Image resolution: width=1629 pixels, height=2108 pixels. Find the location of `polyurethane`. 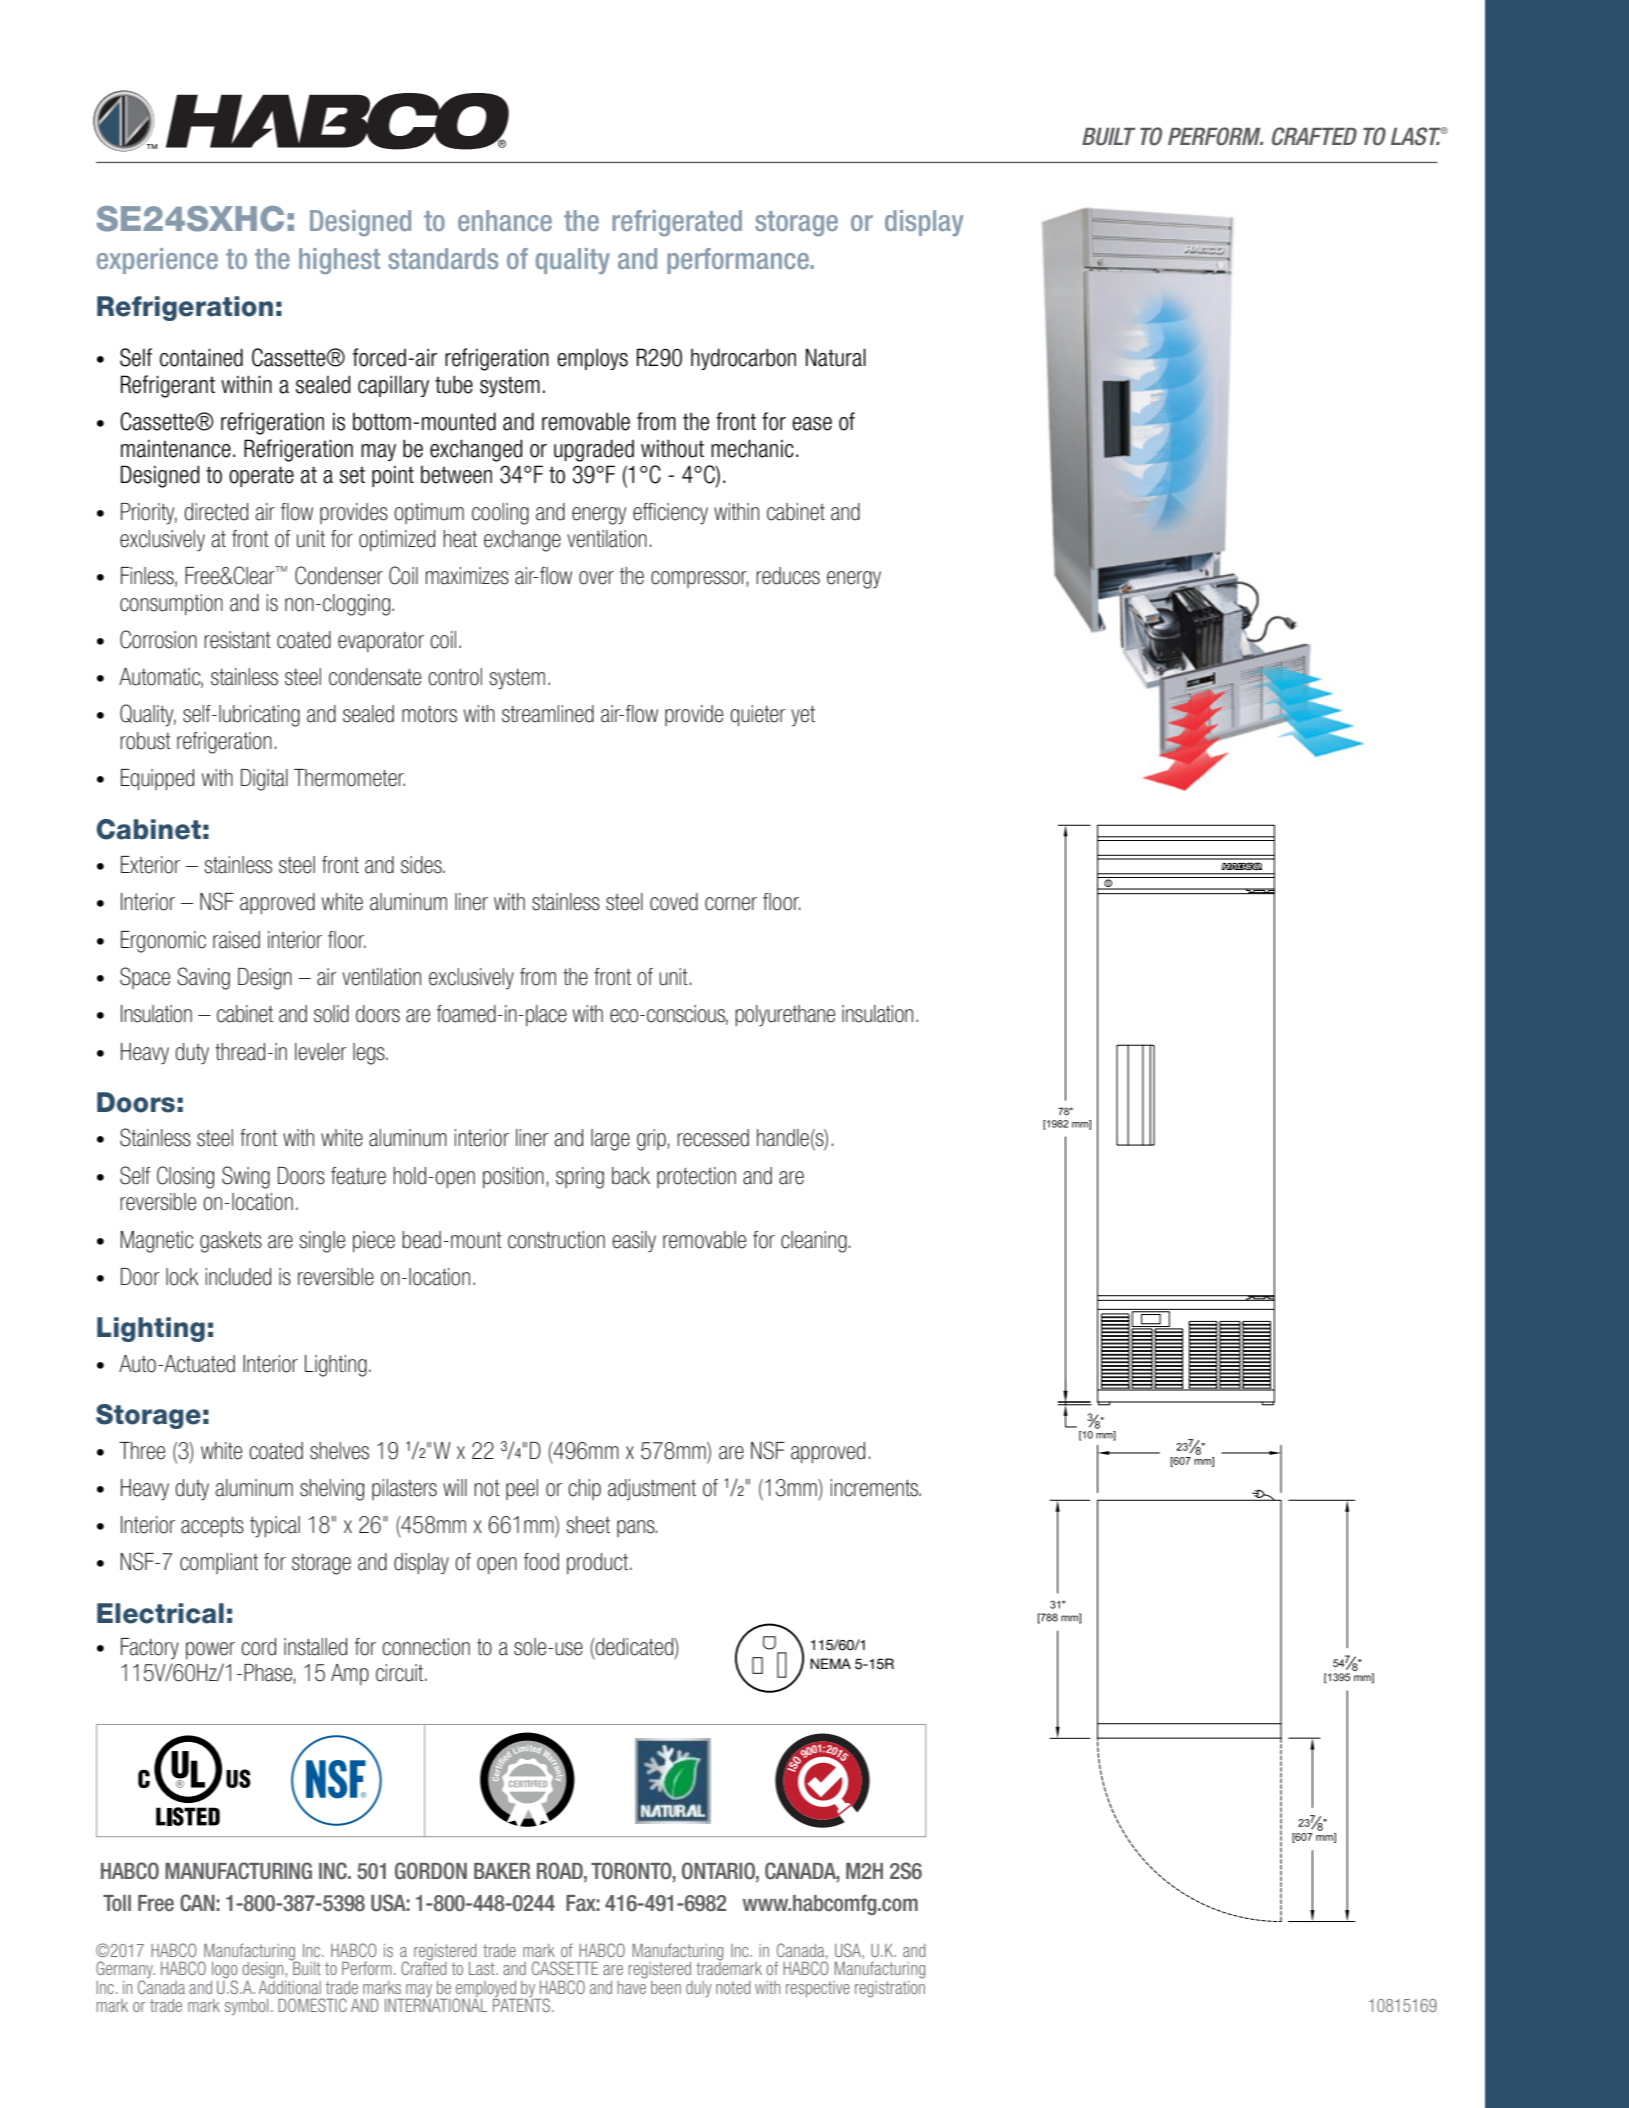

polyurethane is located at coordinates (785, 1016).
